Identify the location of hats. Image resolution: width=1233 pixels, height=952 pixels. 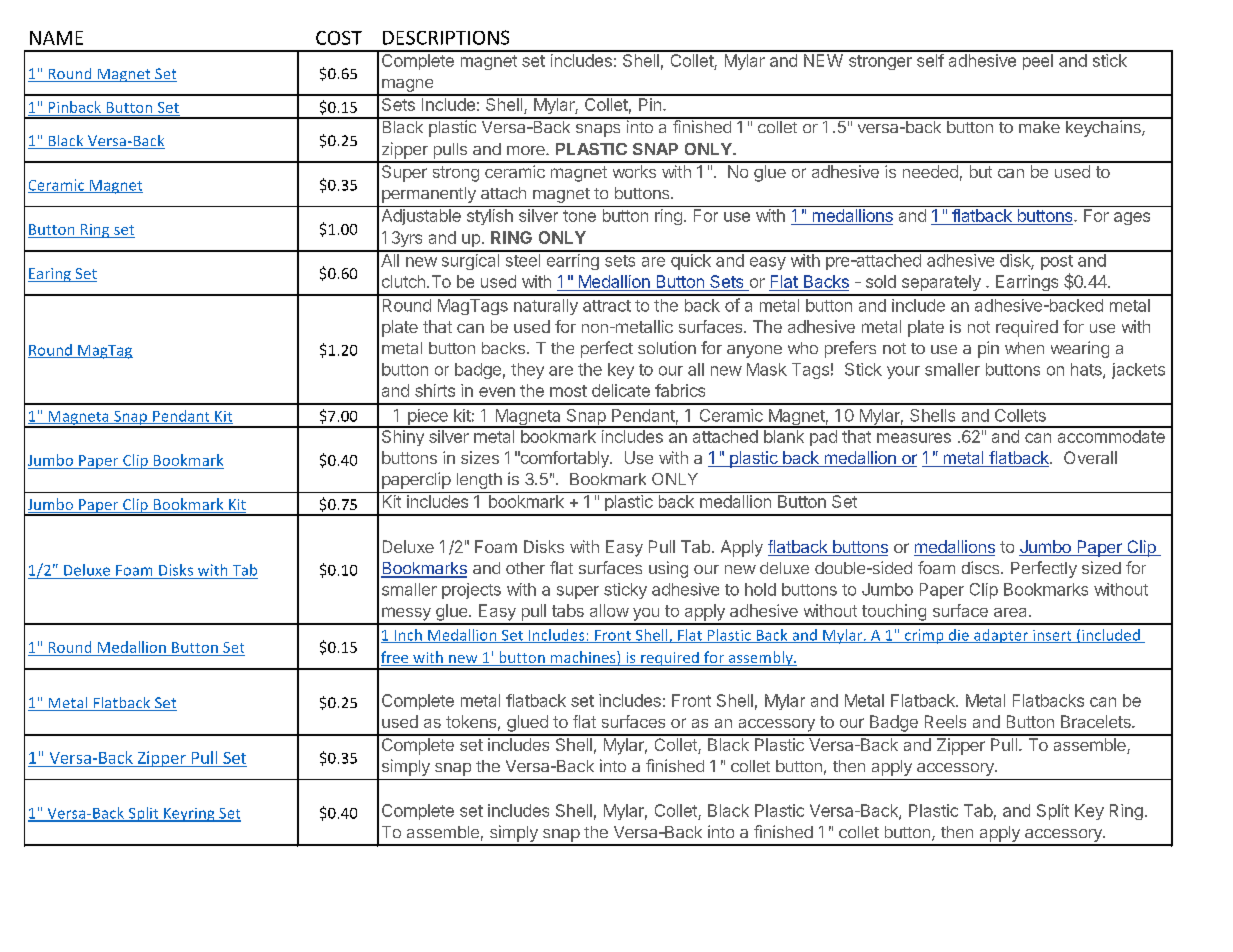
(1087, 370).
